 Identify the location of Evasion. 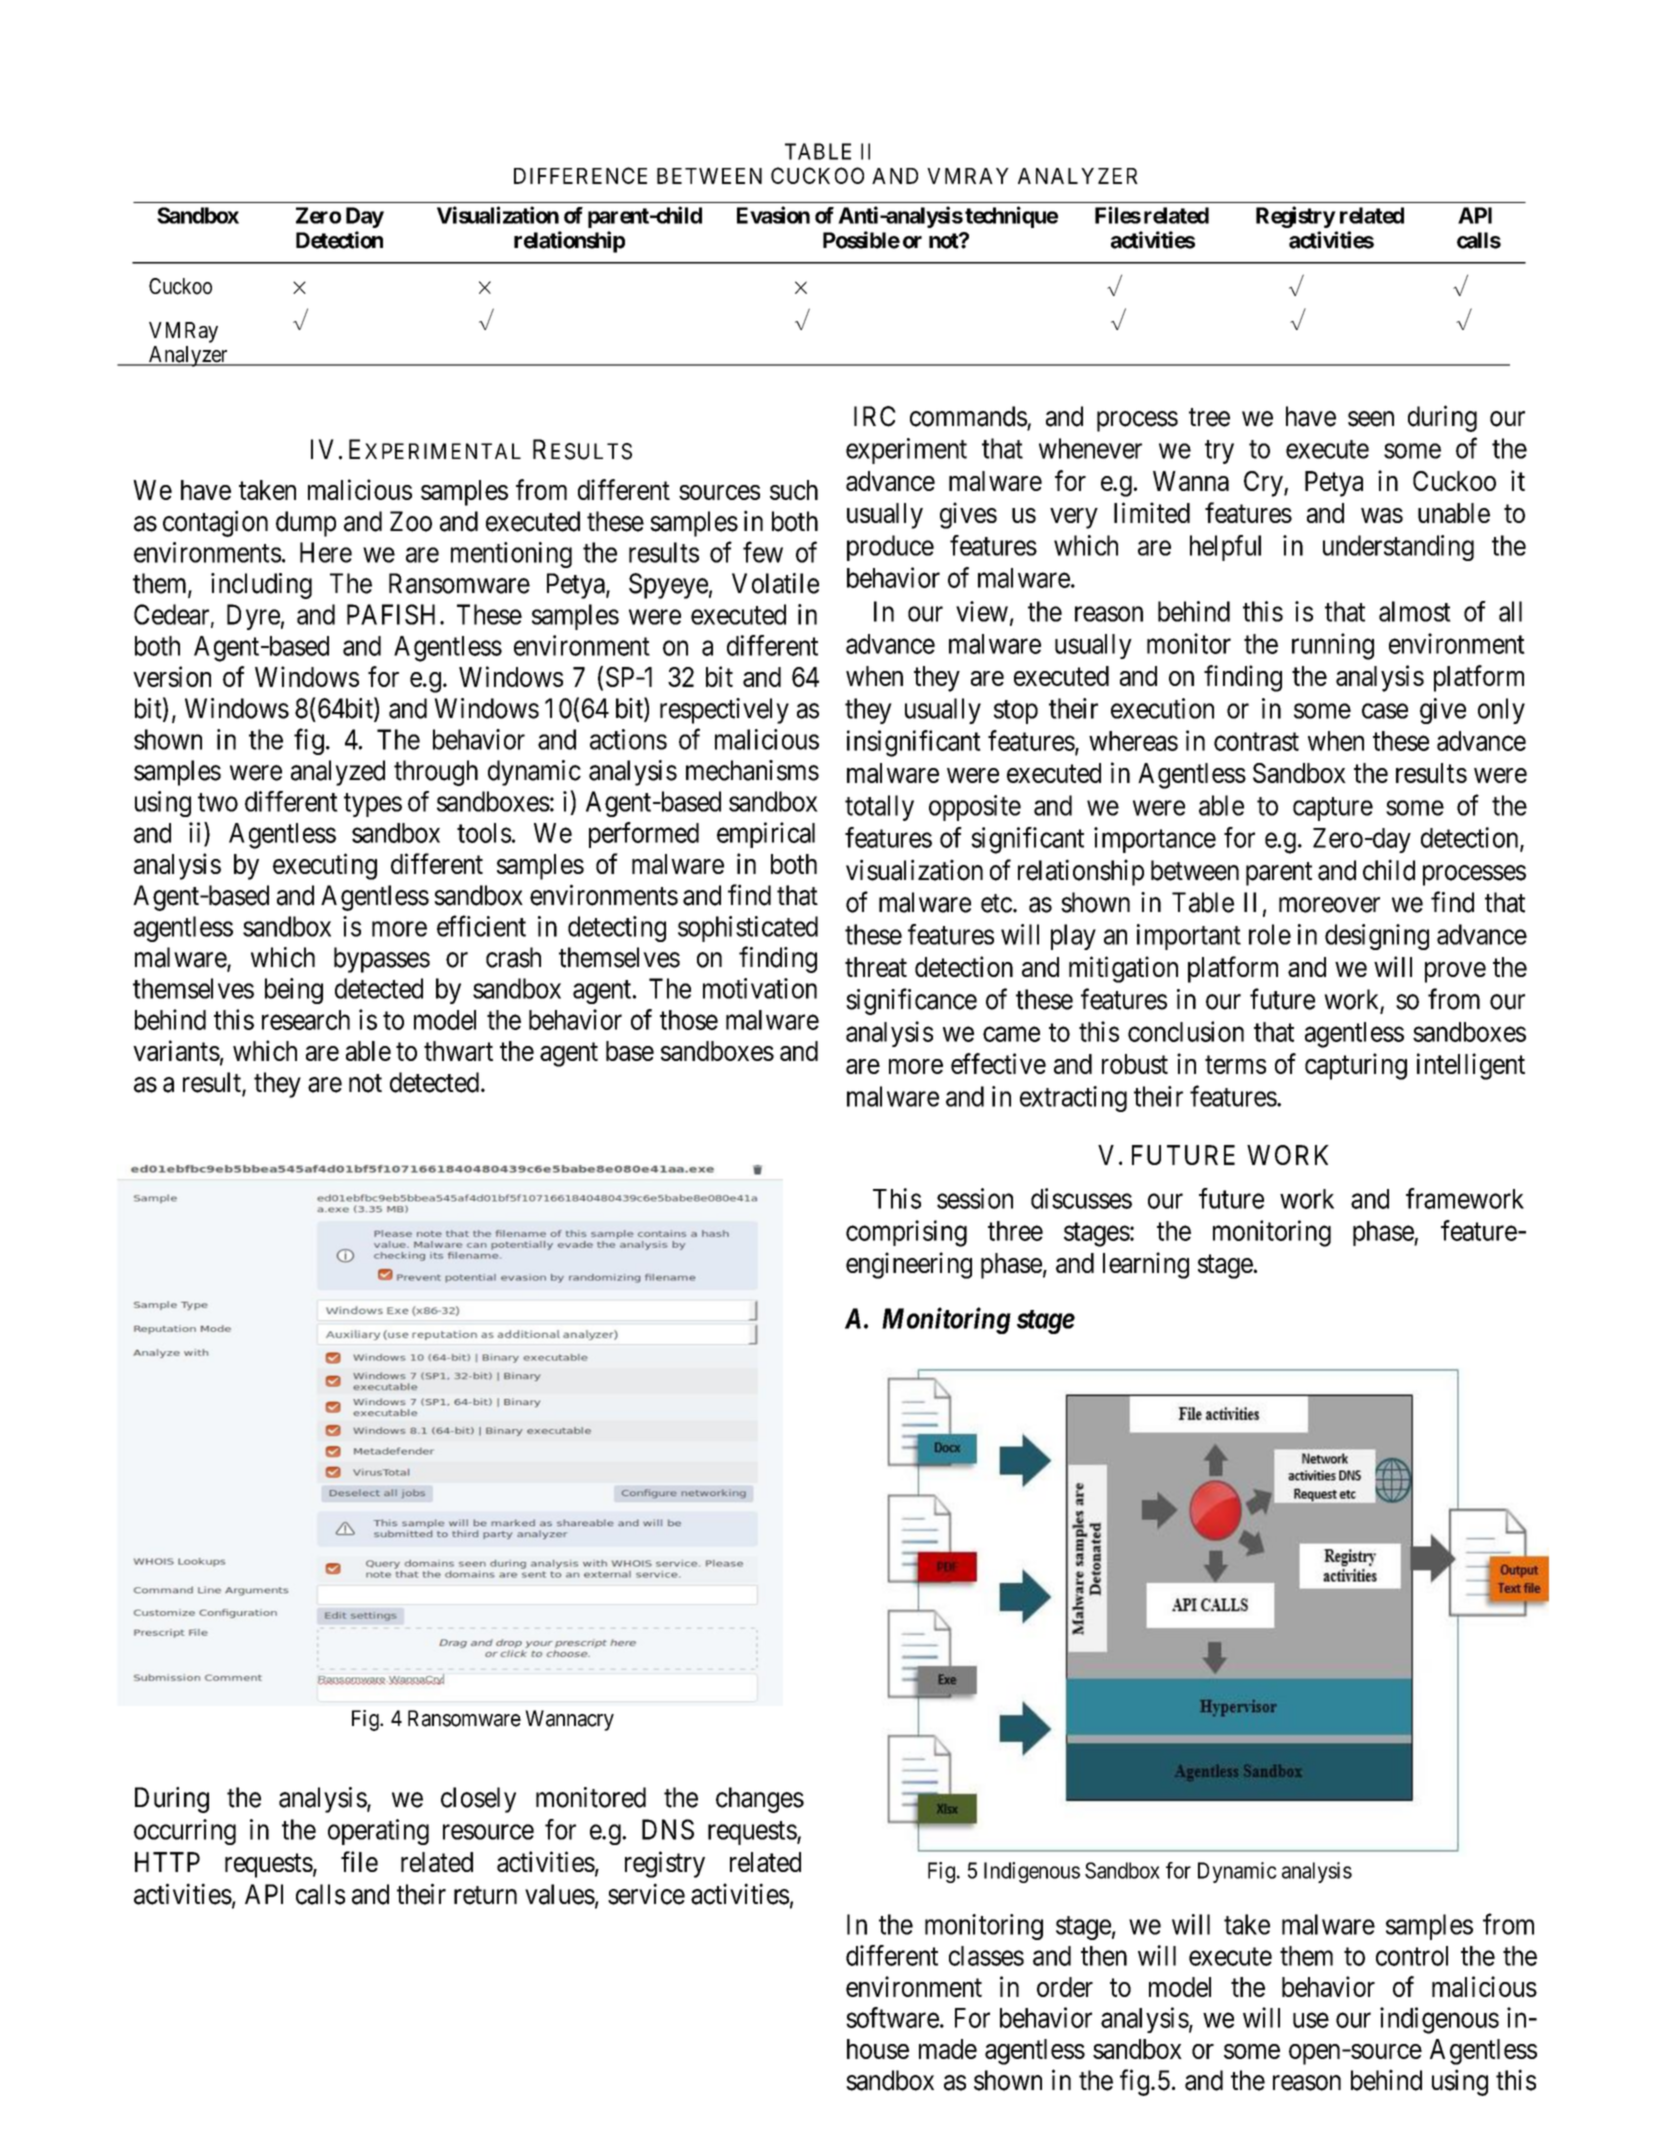
(773, 215).
